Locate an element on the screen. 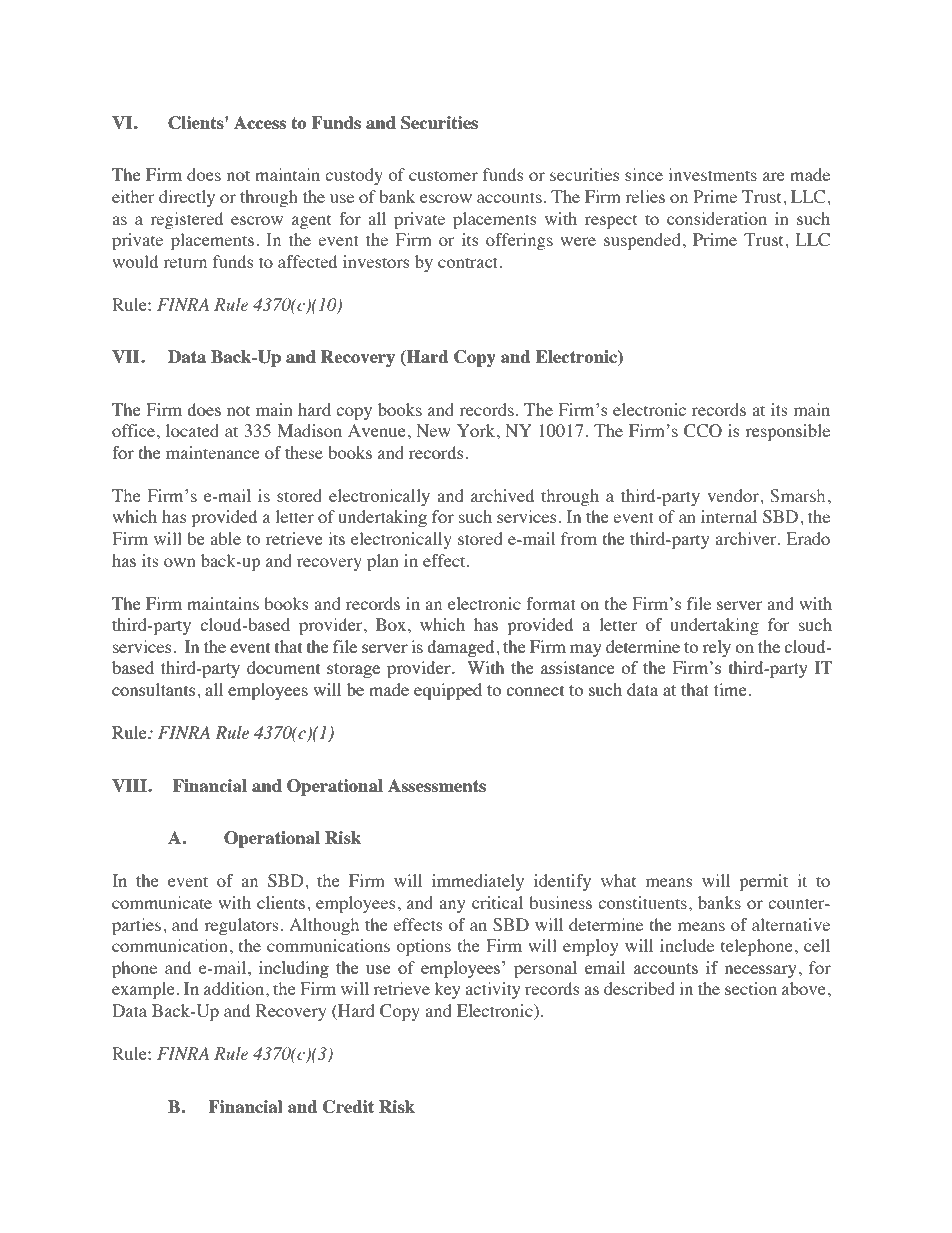 The width and height of the screenshot is (952, 1233). addition is located at coordinates (235, 988).
